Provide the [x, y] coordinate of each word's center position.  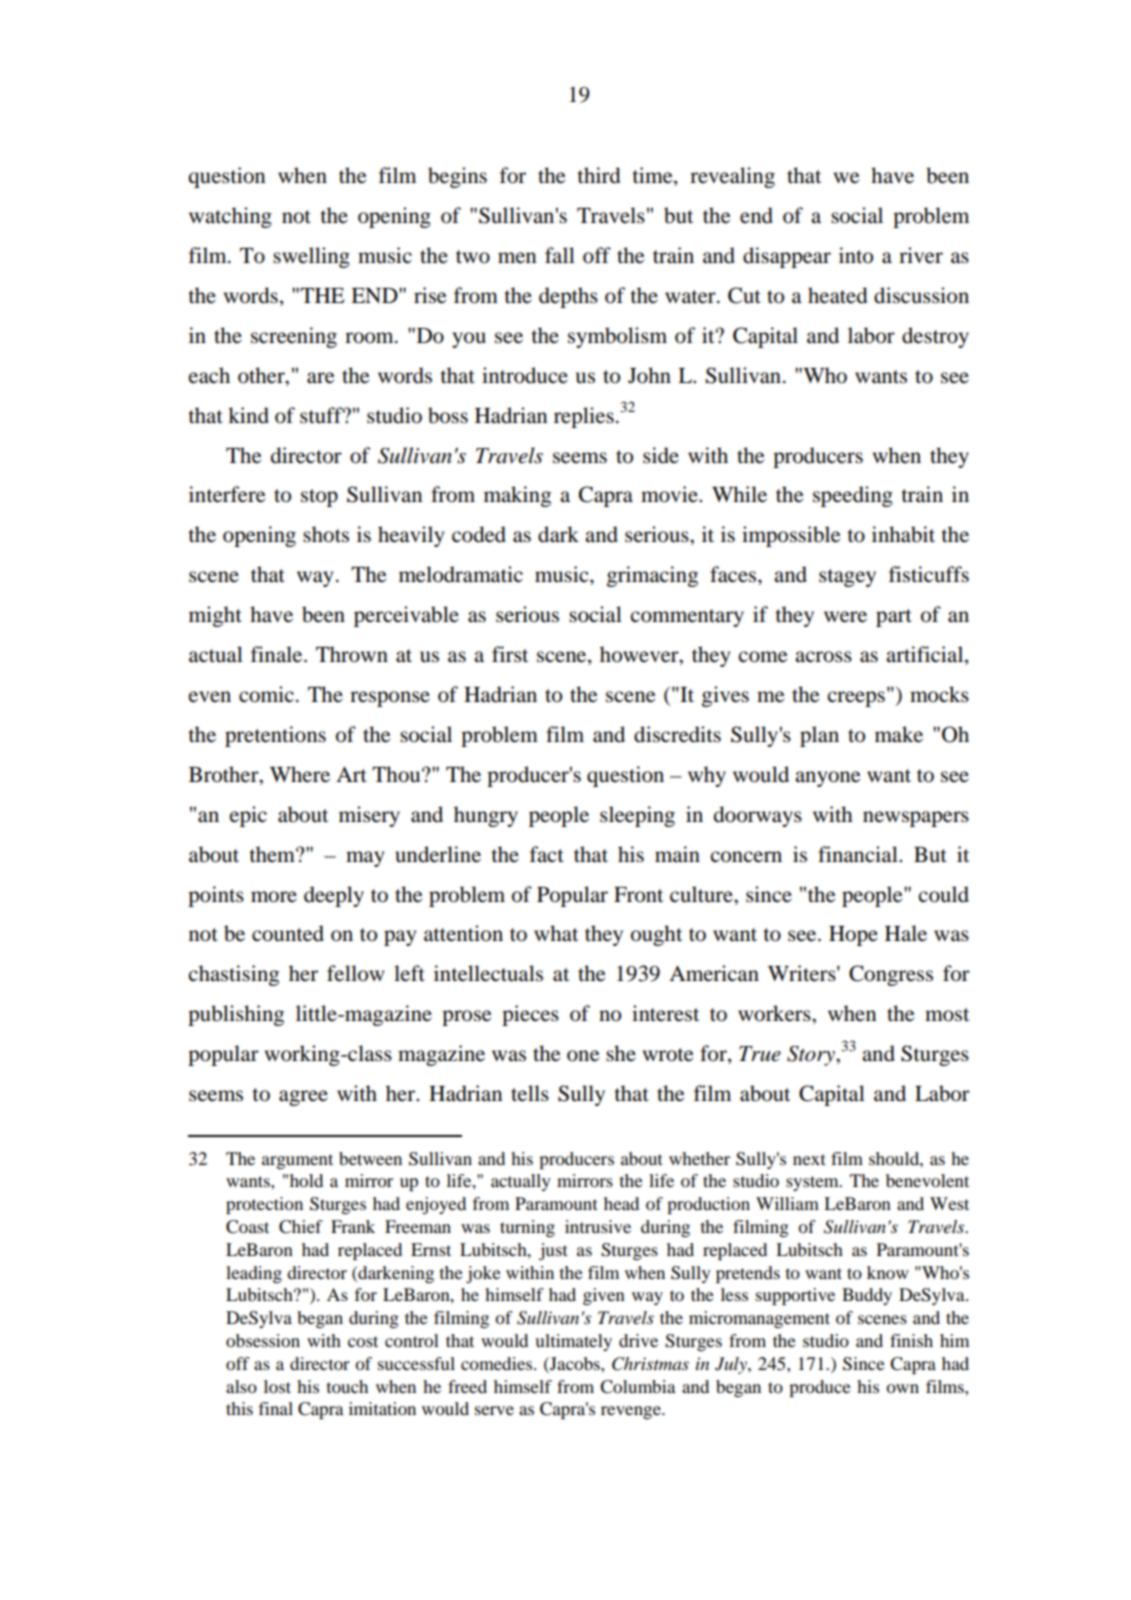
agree [303, 1098]
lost [277, 1386]
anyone [827, 779]
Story [812, 1056]
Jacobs [575, 1365]
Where [300, 774]
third [599, 175]
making [517, 496]
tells [530, 1093]
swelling [311, 257]
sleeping [637, 816]
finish [911, 1340]
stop [319, 498]
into [856, 255]
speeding [853, 496]
